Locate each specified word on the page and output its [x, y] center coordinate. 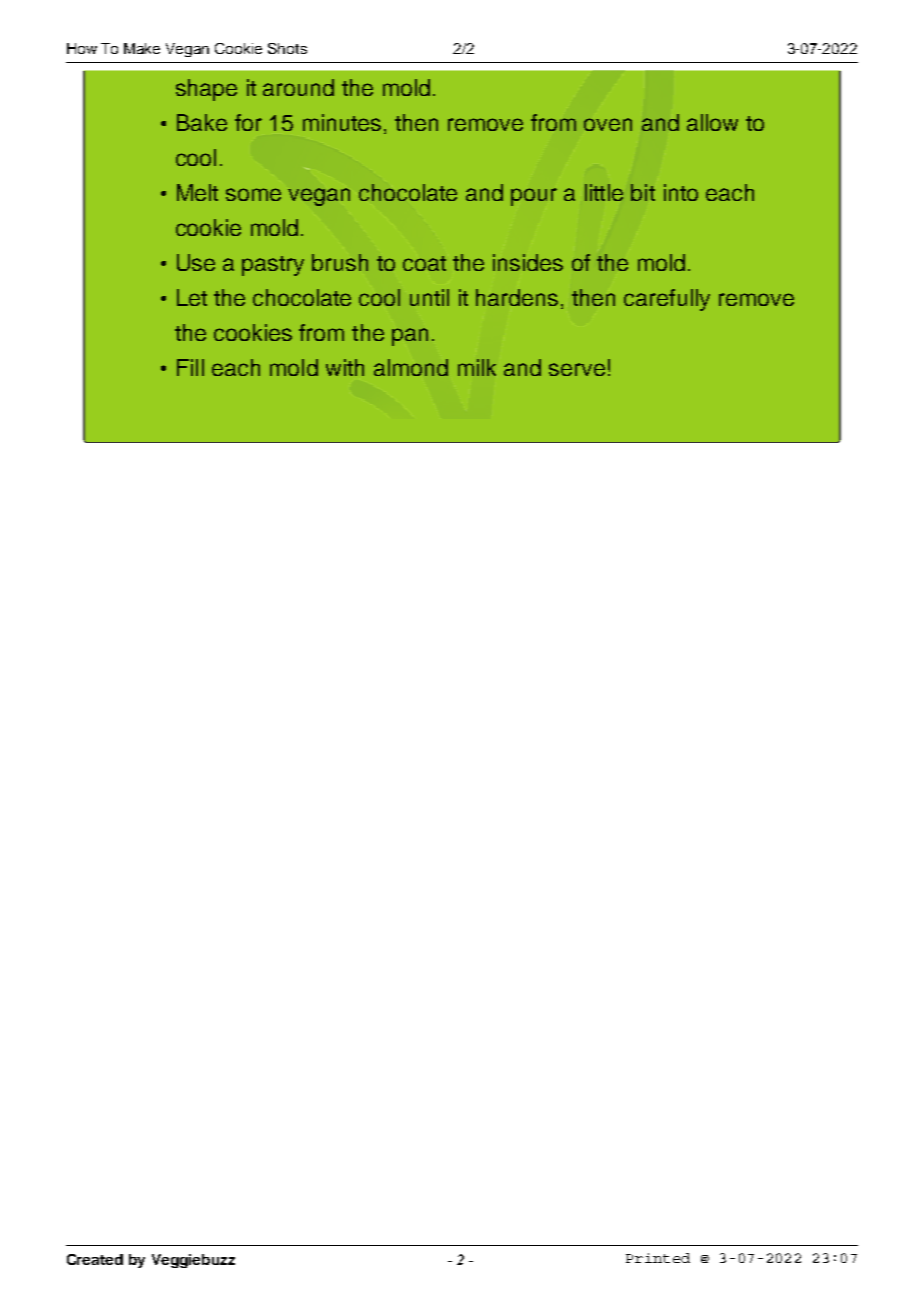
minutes [342, 122]
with [345, 367]
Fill [190, 367]
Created [95, 1259]
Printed [658, 1258]
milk [477, 367]
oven [608, 124]
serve [577, 369]
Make [142, 48]
